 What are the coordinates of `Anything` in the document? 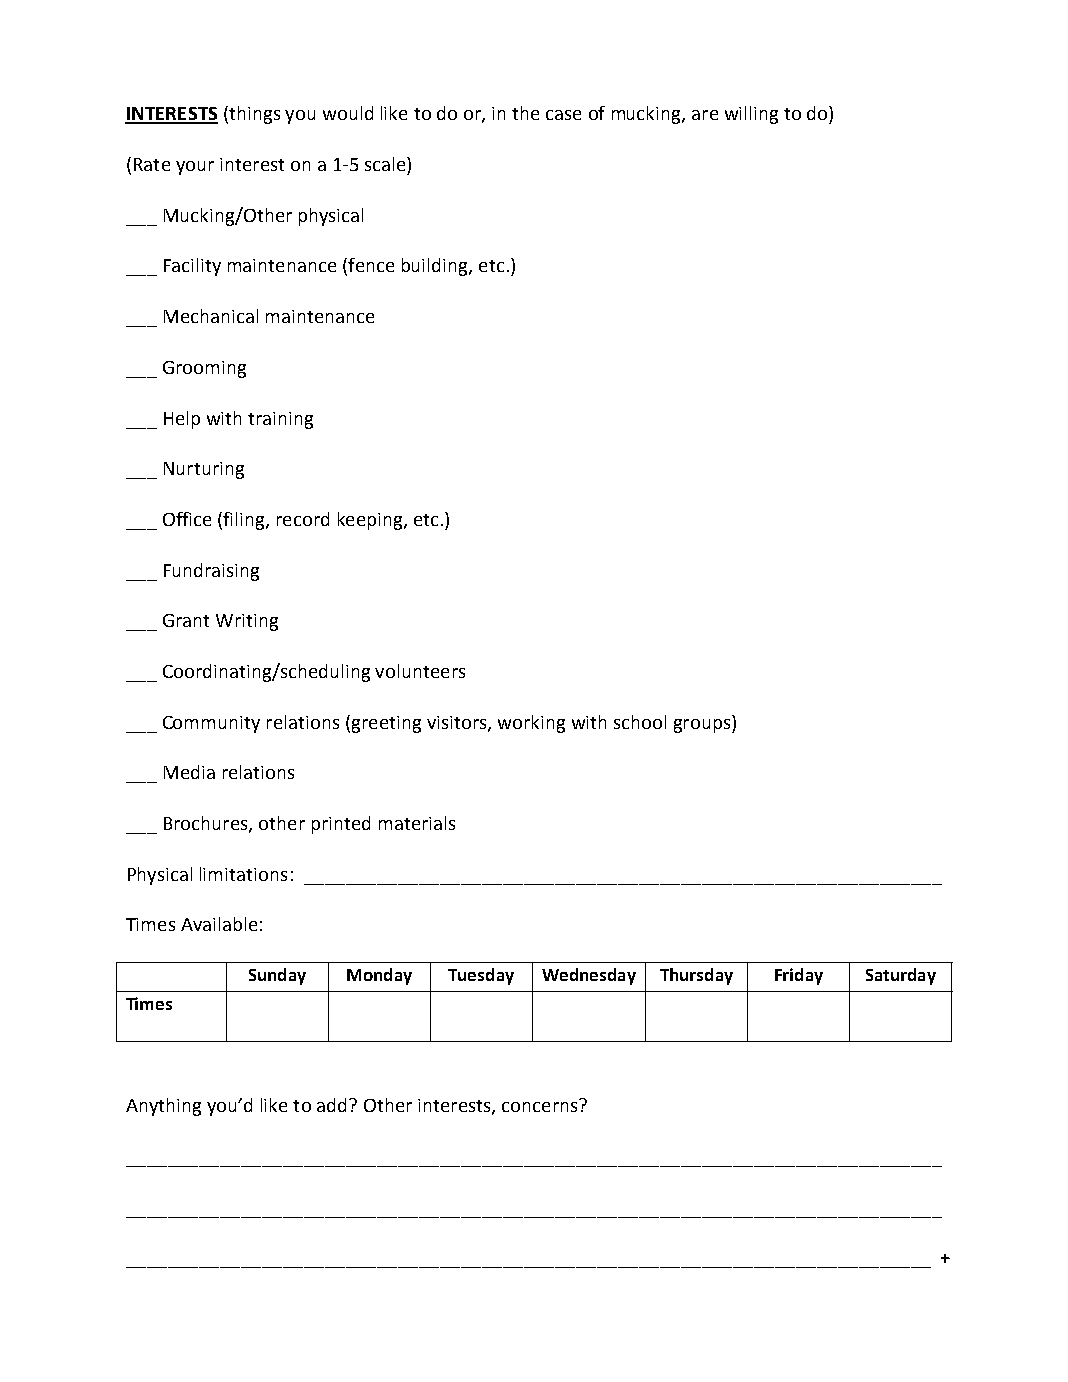 It's located at (163, 1107).
